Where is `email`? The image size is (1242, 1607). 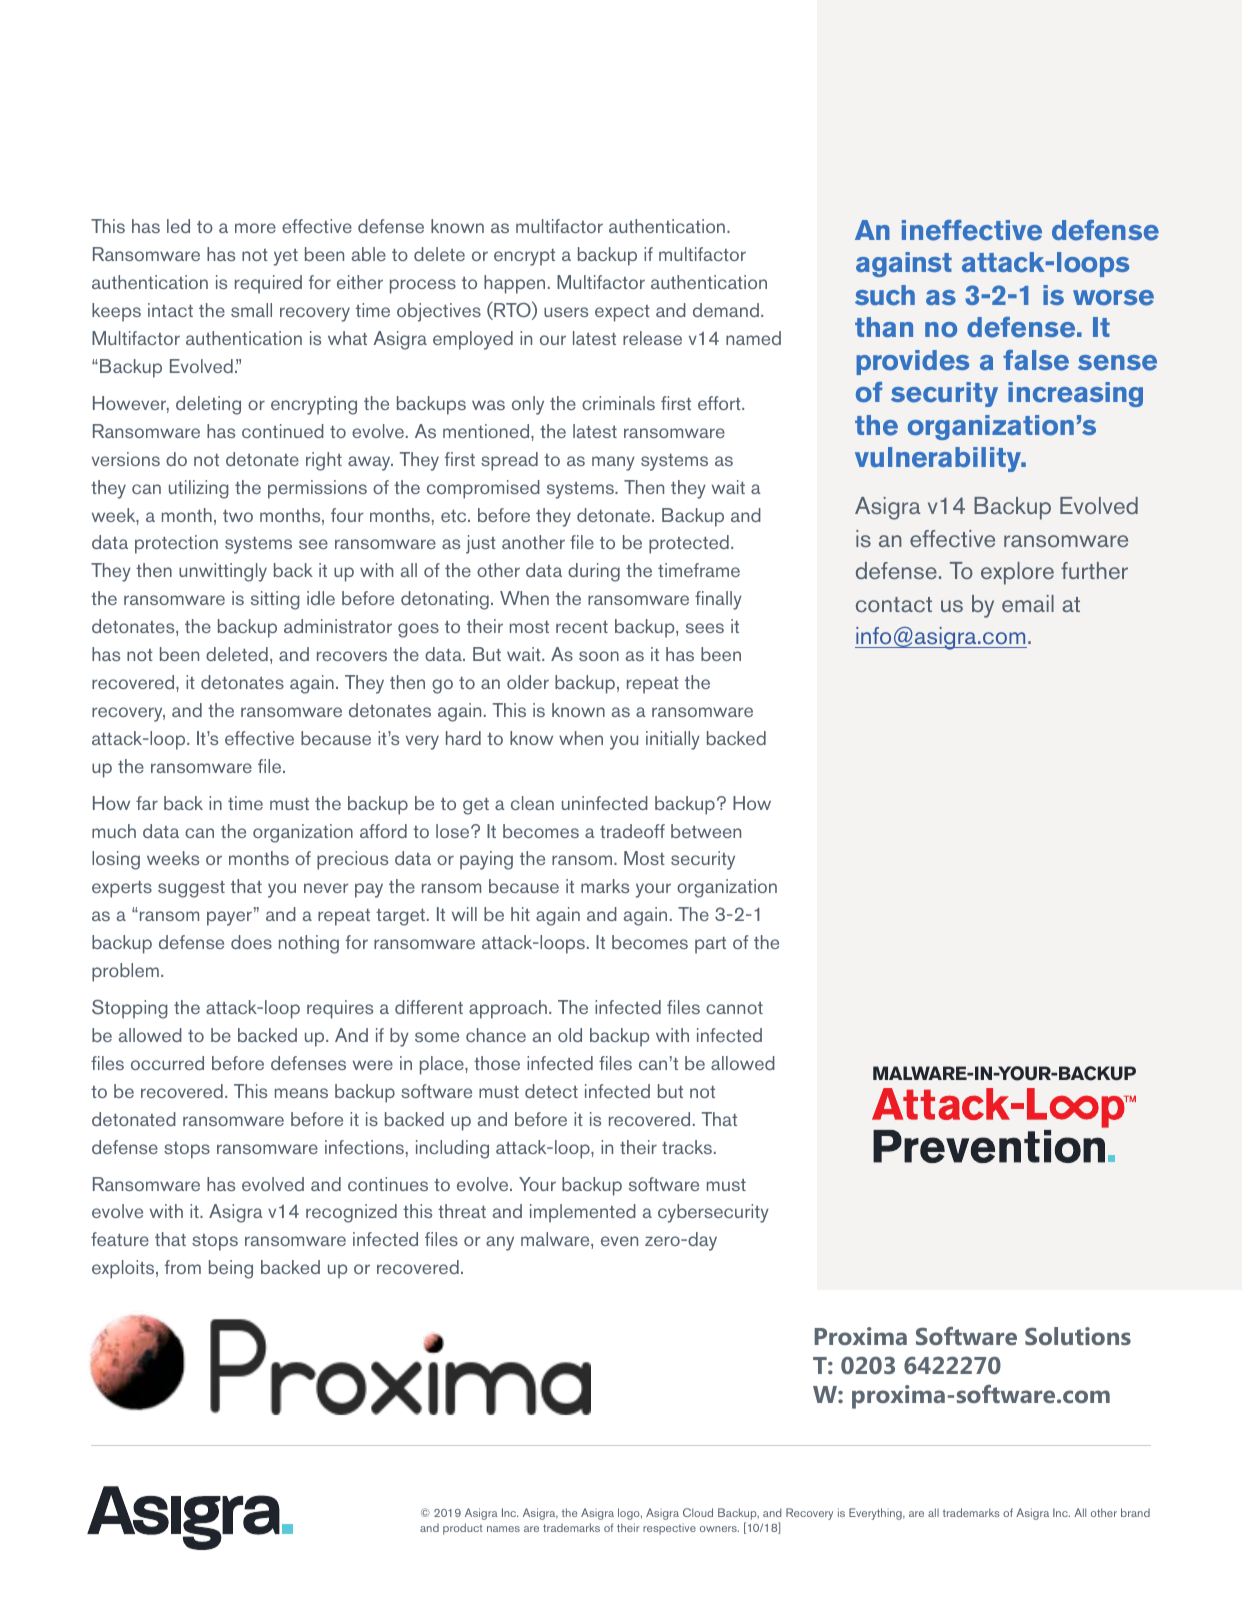
email is located at coordinates (1028, 603).
